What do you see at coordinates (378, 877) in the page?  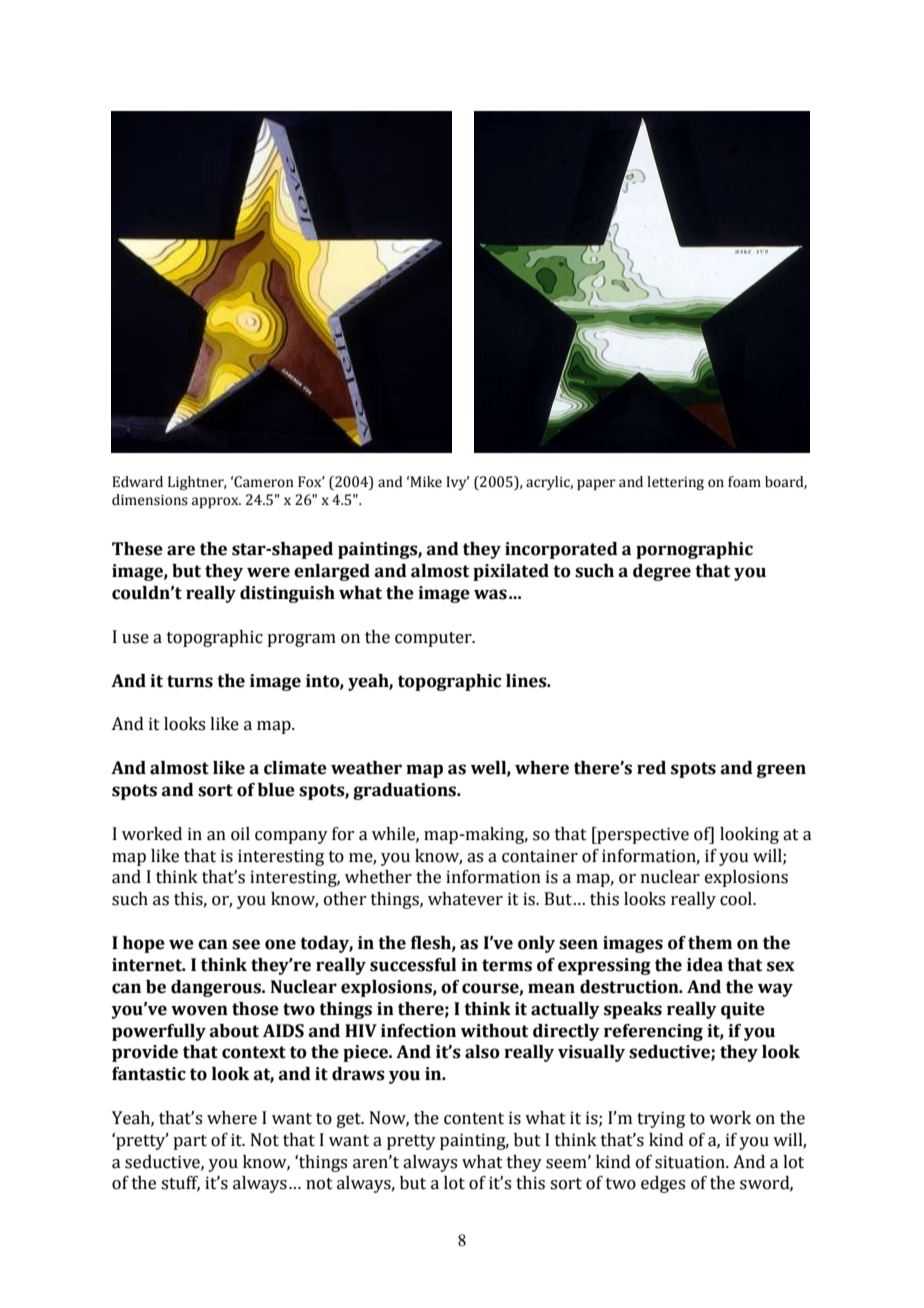 I see `whether` at bounding box center [378, 877].
